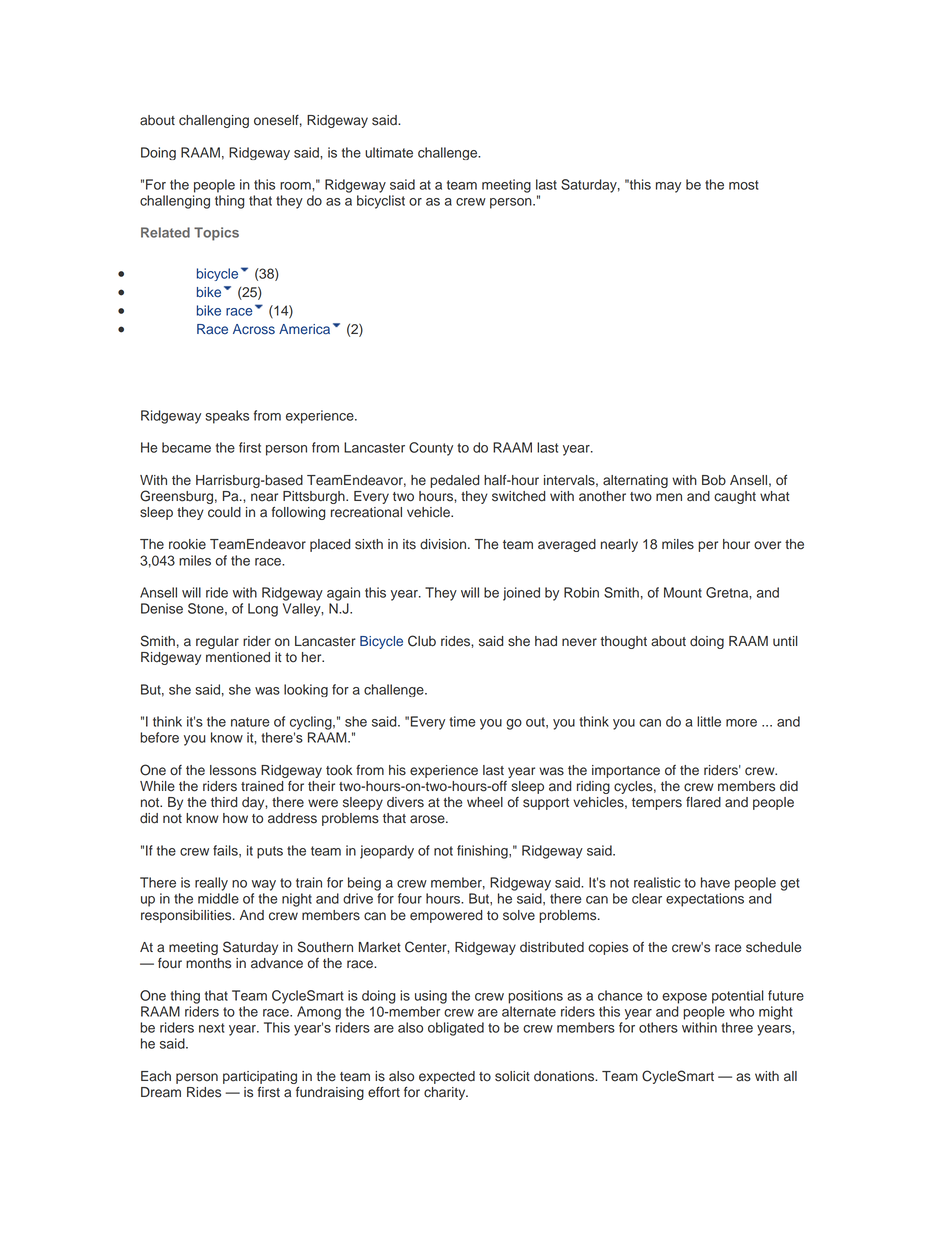  I want to click on lessons, so click(233, 770).
